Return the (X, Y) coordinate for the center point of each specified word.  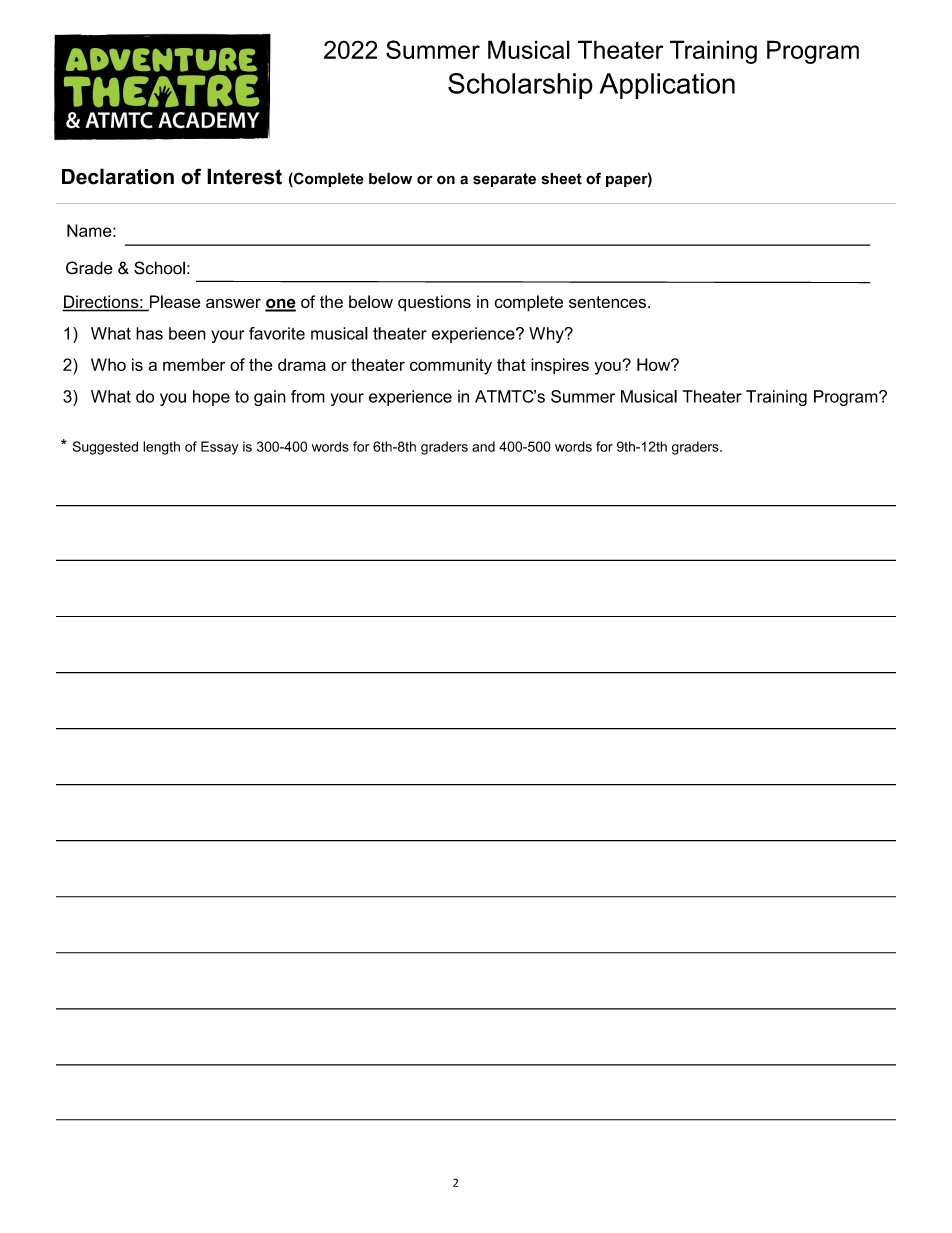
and (483, 446)
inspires (560, 366)
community (451, 366)
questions (434, 303)
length (161, 448)
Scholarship (520, 86)
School (159, 268)
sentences (607, 302)
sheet (561, 179)
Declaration (118, 176)
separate (504, 180)
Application (667, 86)
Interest (244, 176)
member (194, 364)
